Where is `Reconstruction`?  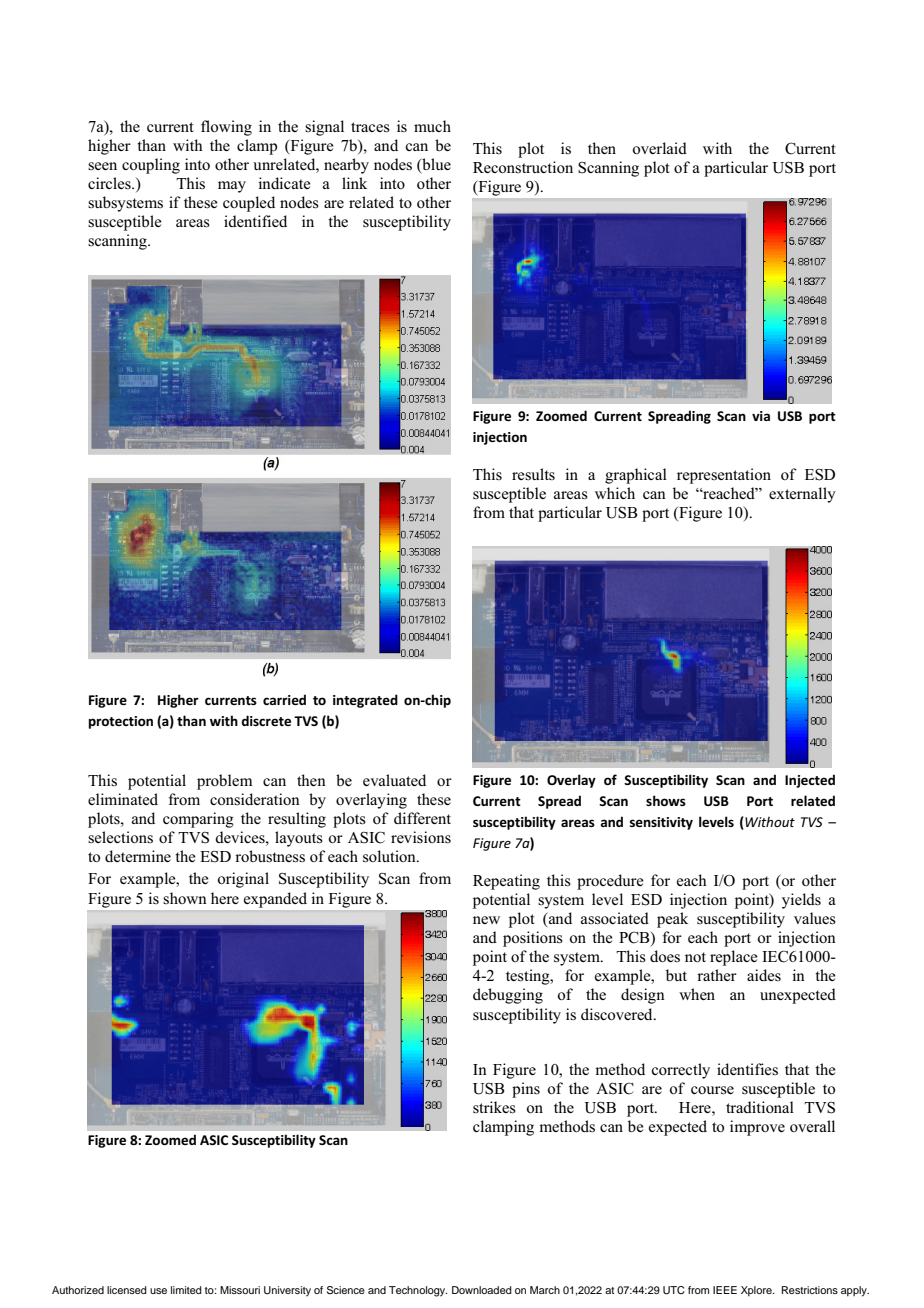
Reconstruction is located at coordinates (523, 167).
